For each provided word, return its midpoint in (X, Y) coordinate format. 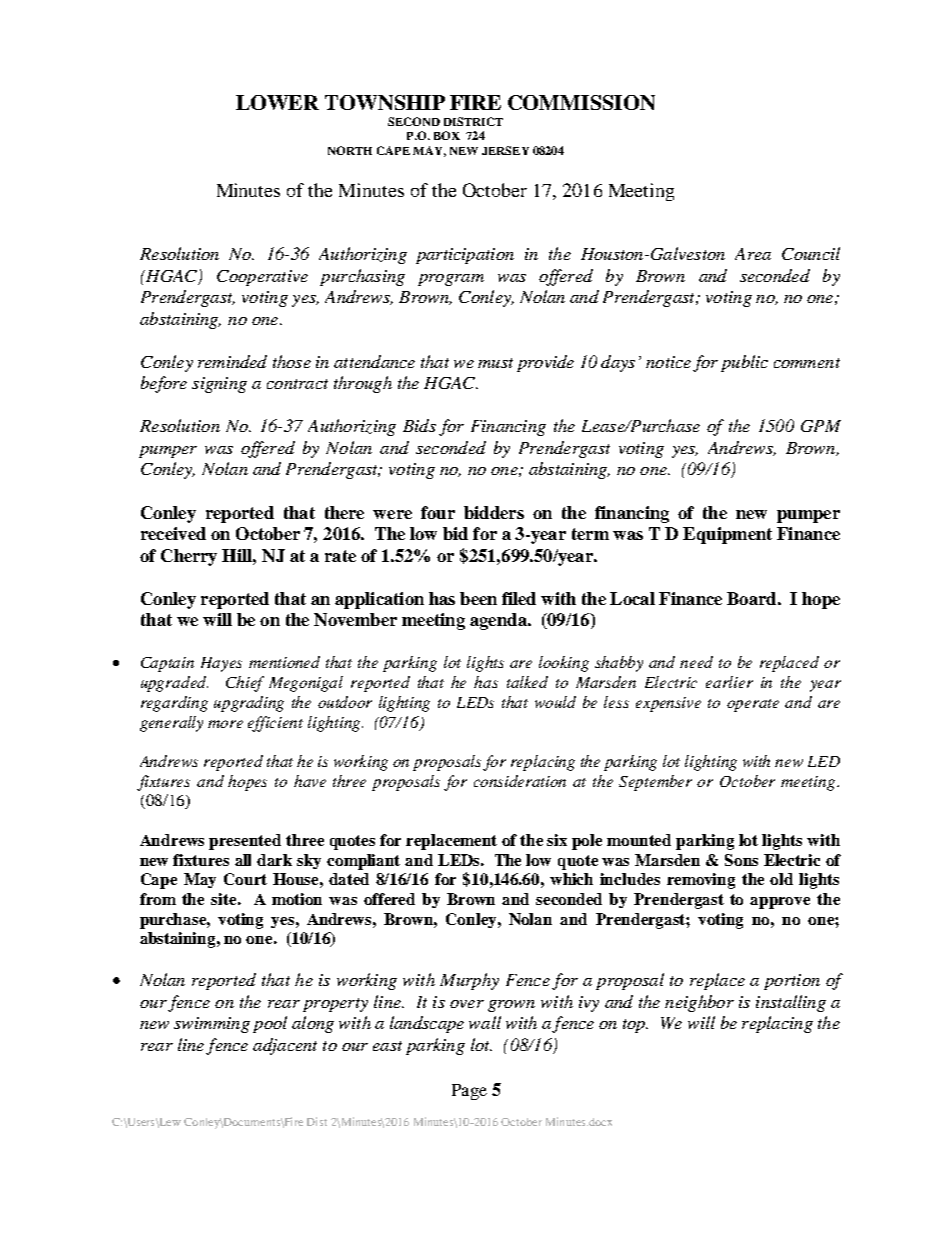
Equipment (727, 535)
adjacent (285, 1046)
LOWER (277, 102)
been (478, 598)
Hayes (221, 664)
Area (753, 254)
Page (469, 1092)
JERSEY (505, 150)
